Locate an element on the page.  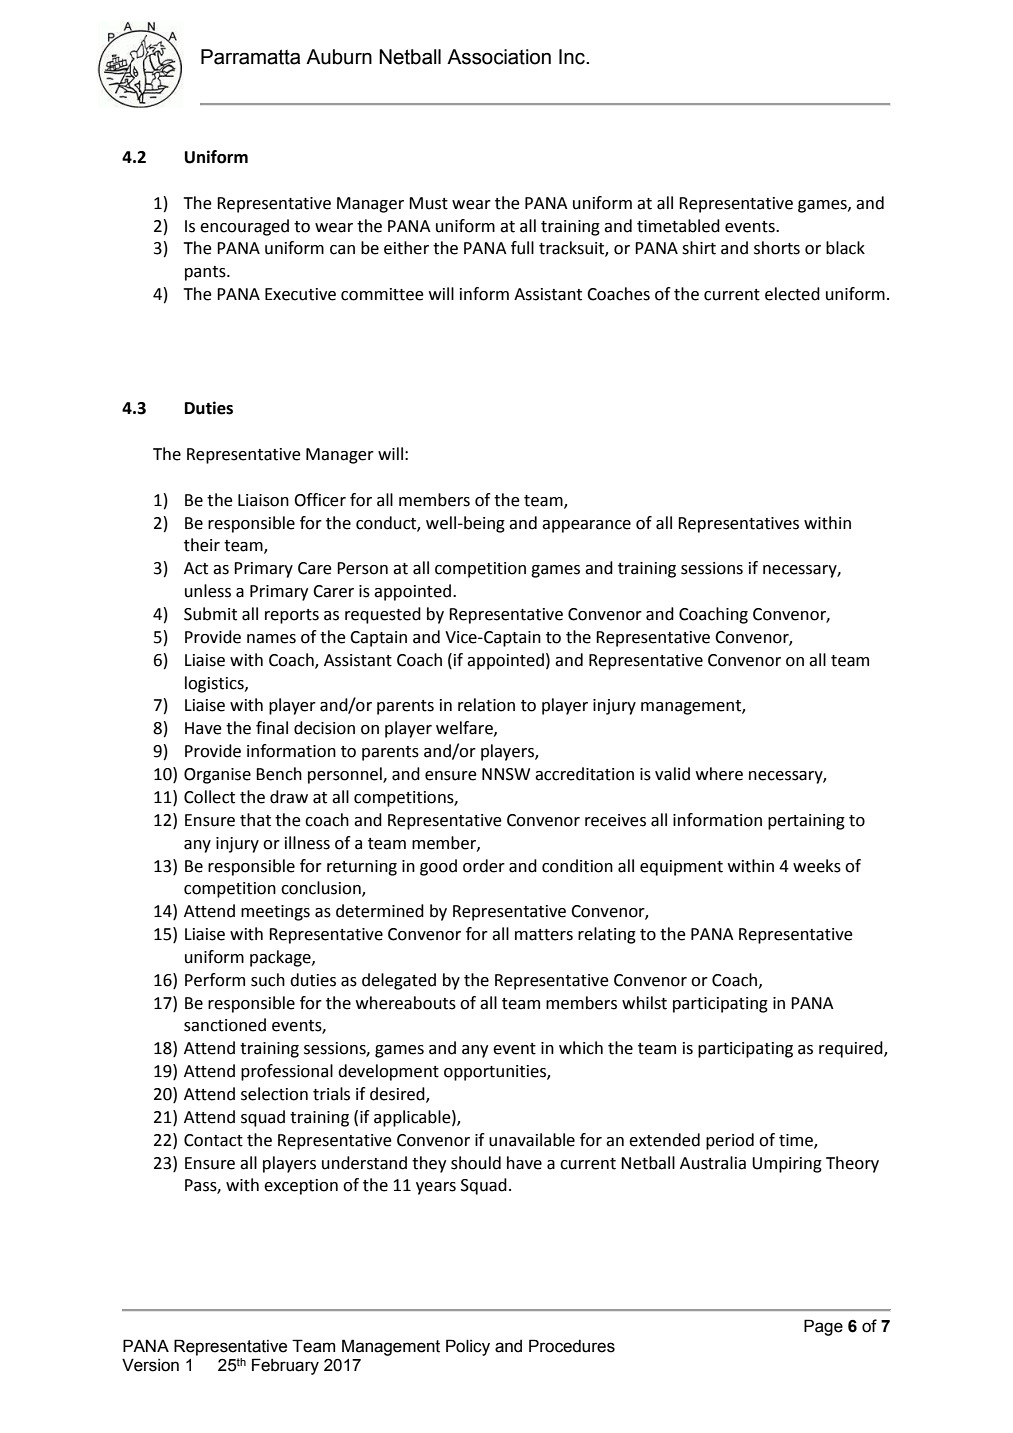
valid is located at coordinates (672, 774).
